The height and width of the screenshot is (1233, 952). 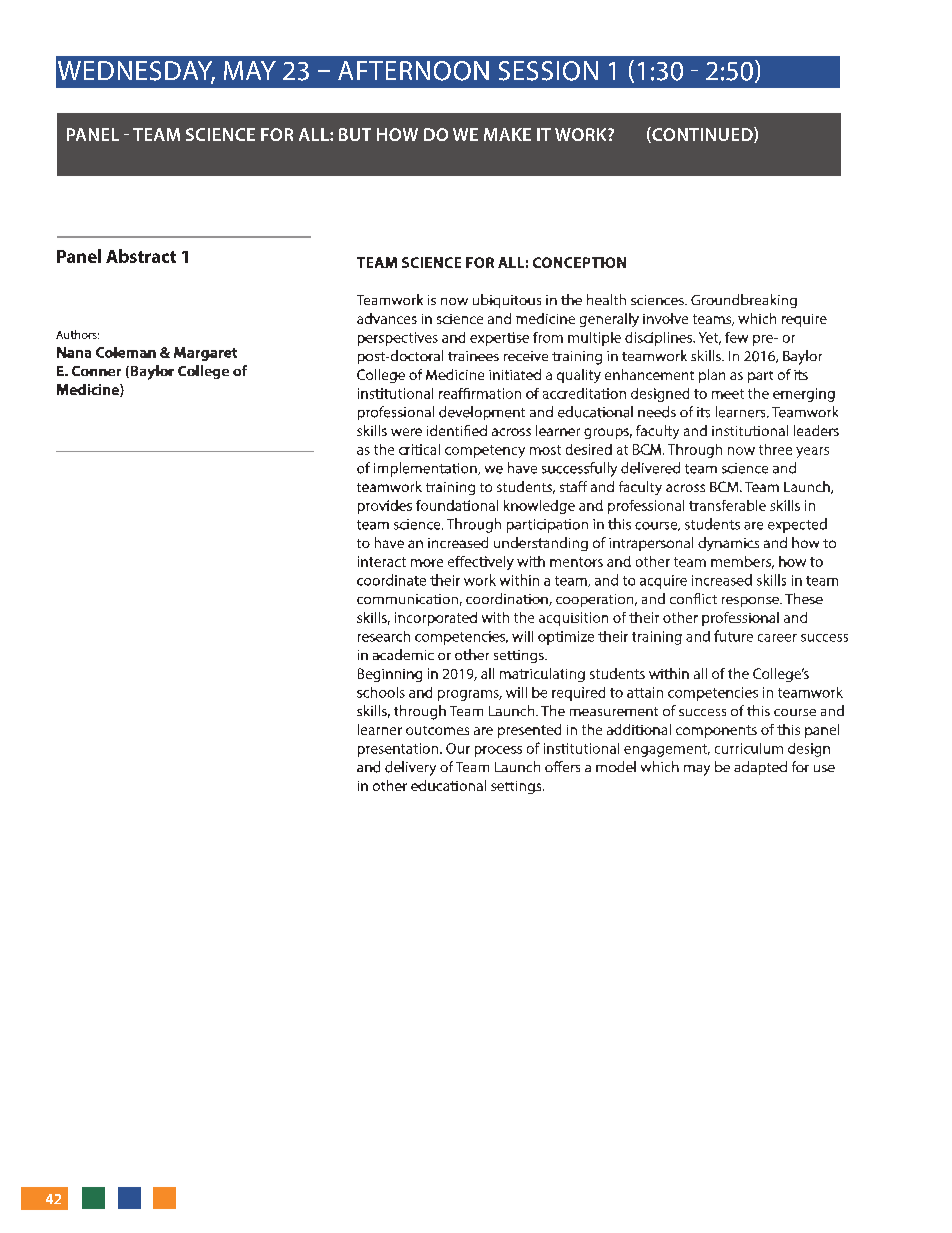 I want to click on WEDNESDAY, so click(x=136, y=72).
